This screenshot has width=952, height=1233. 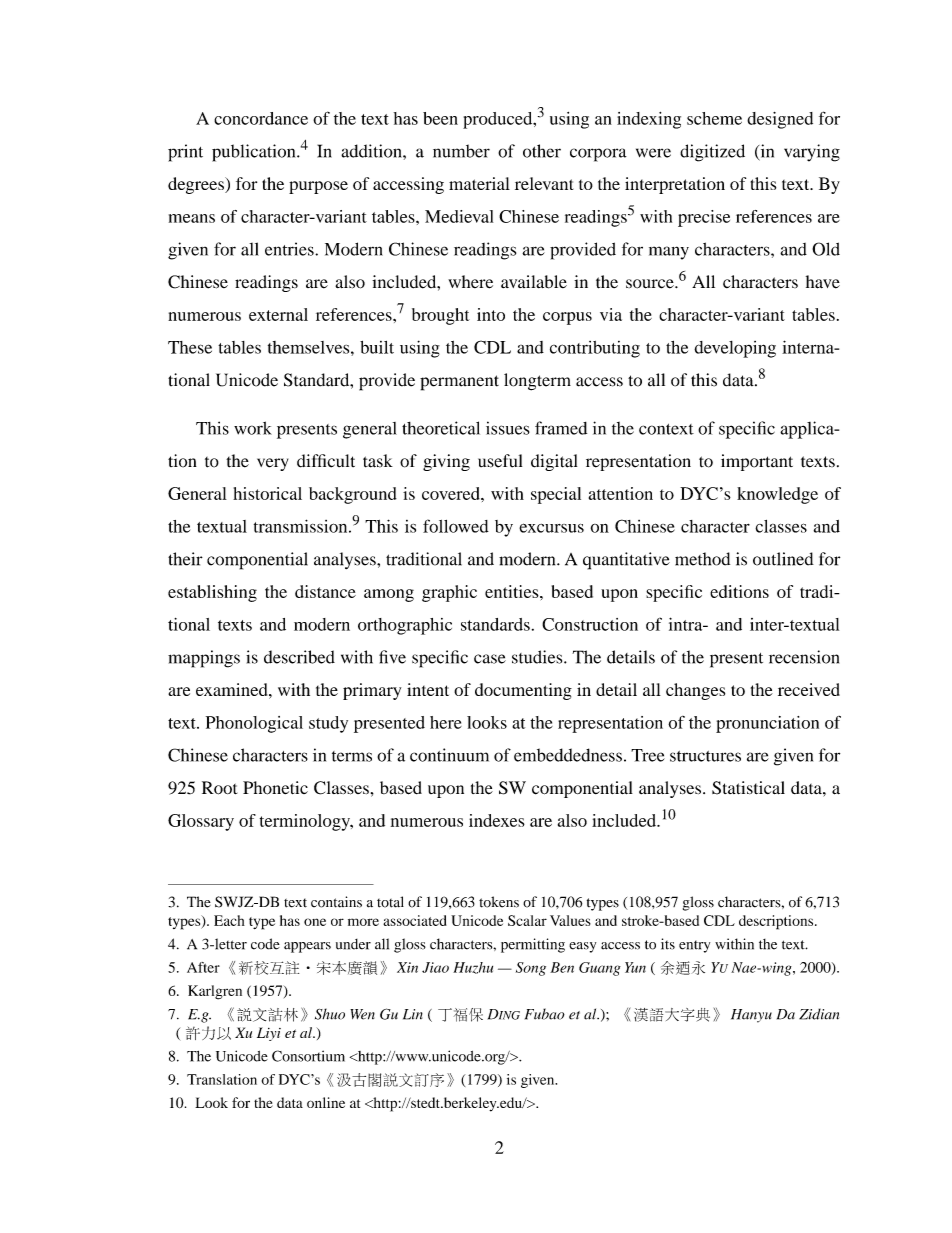 I want to click on entry, so click(x=694, y=946).
